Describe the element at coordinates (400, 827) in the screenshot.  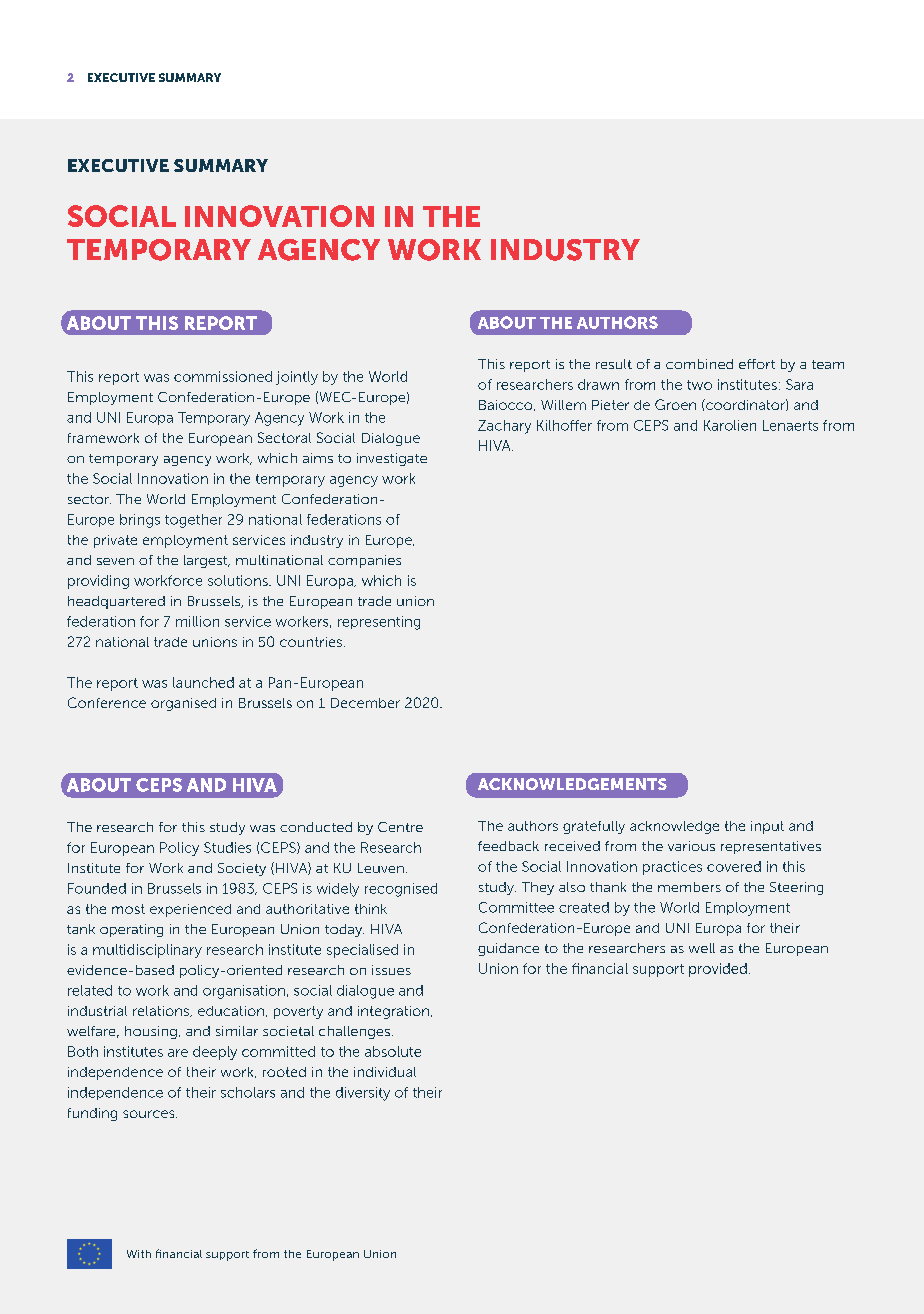
I see `Centre` at that location.
